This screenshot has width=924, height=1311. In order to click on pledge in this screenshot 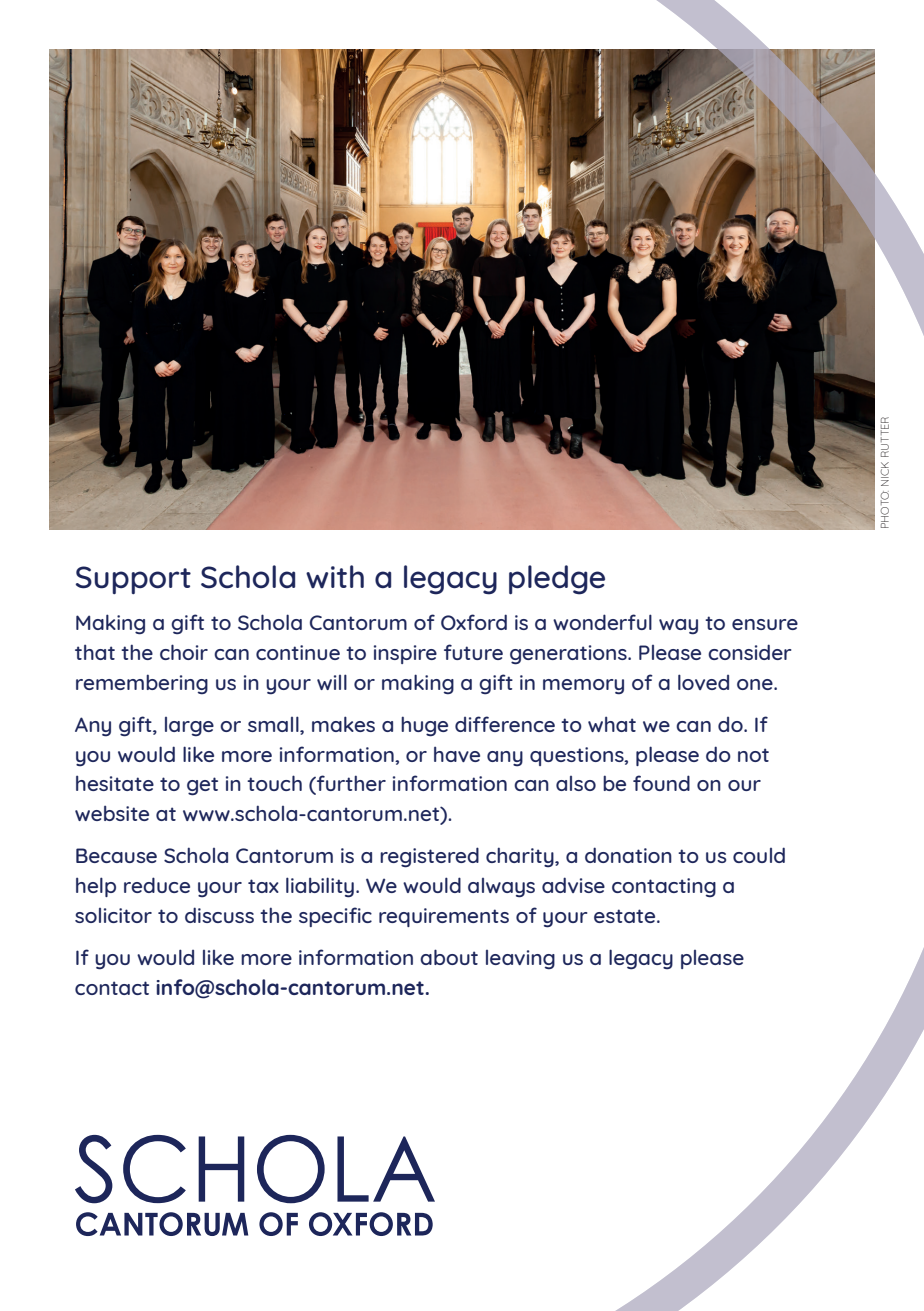, I will do `click(557, 580)`.
